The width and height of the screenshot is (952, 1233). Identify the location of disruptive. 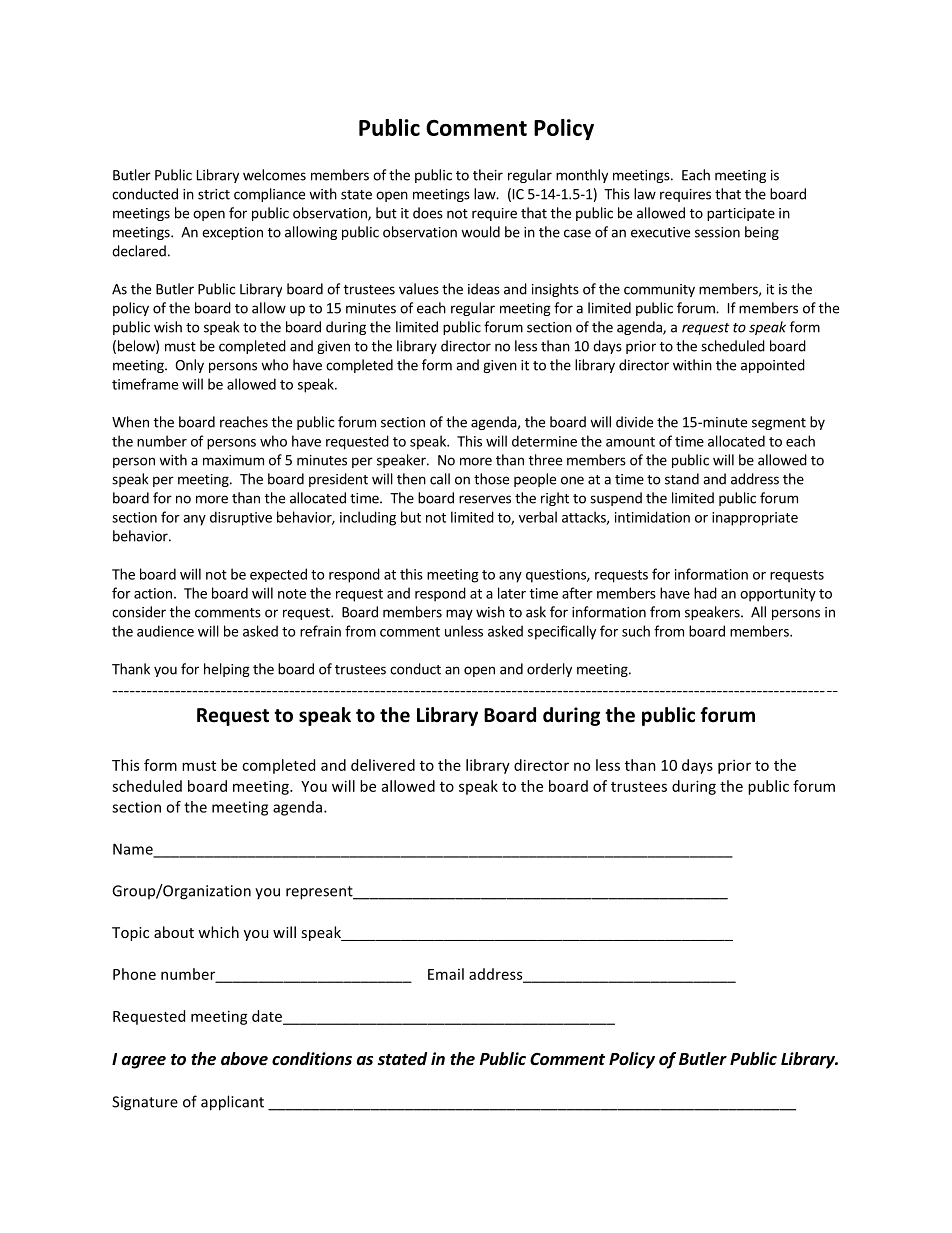
(241, 518).
